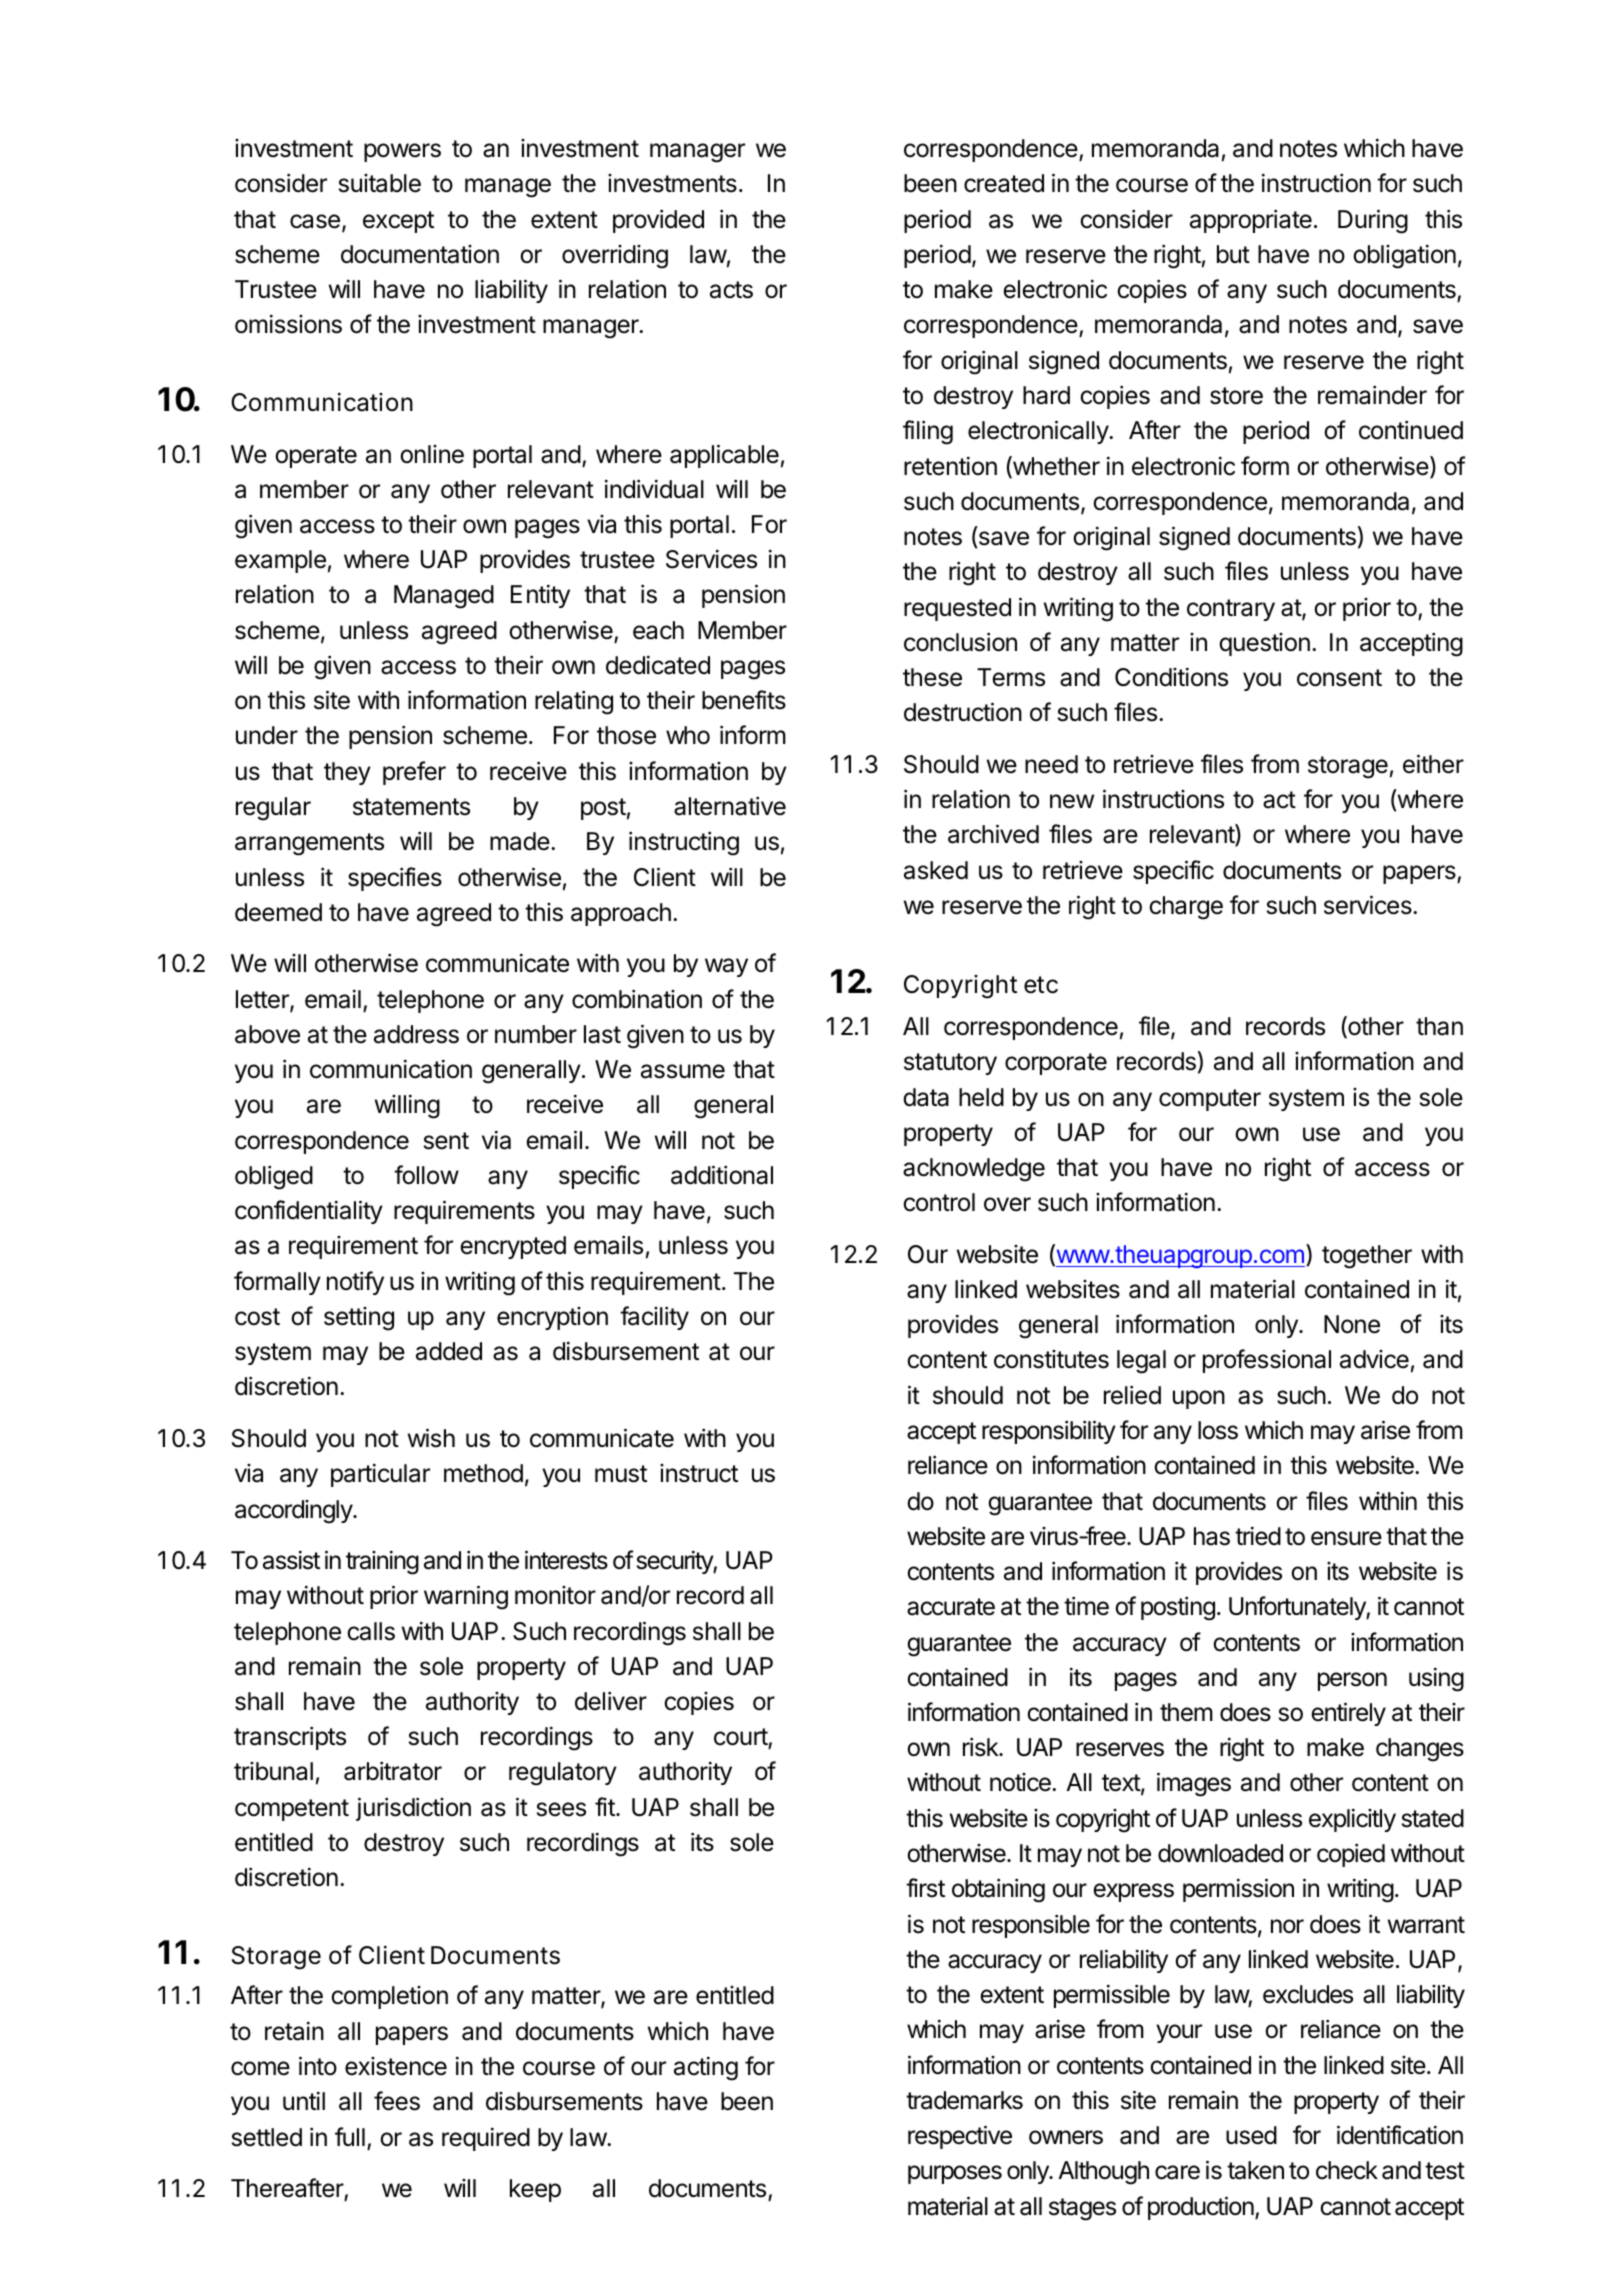  What do you see at coordinates (1186, 908) in the page?
I see `charge` at bounding box center [1186, 908].
